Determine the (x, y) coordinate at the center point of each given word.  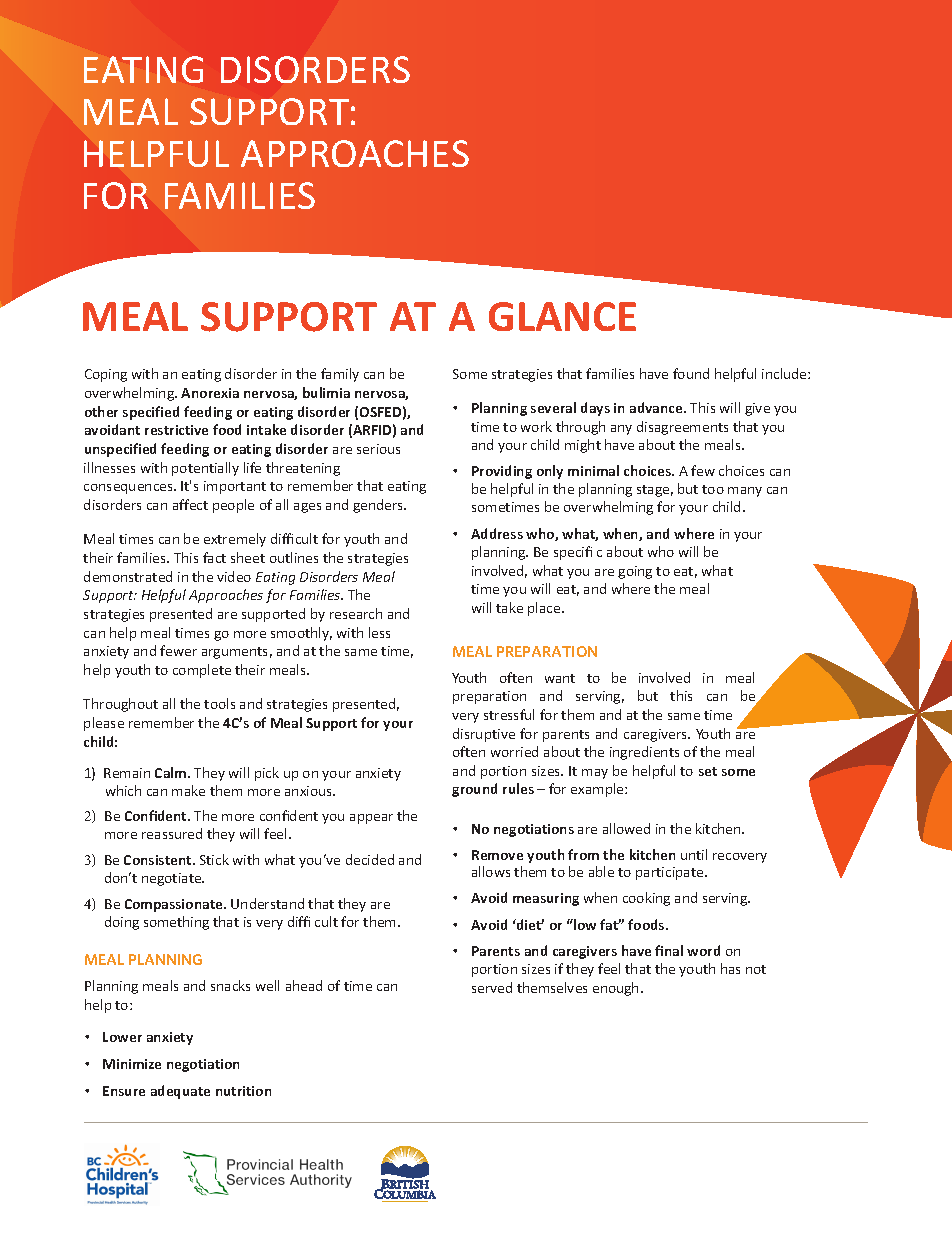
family (340, 375)
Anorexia (210, 393)
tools (219, 703)
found (691, 373)
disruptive (484, 735)
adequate (180, 1092)
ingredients (644, 753)
